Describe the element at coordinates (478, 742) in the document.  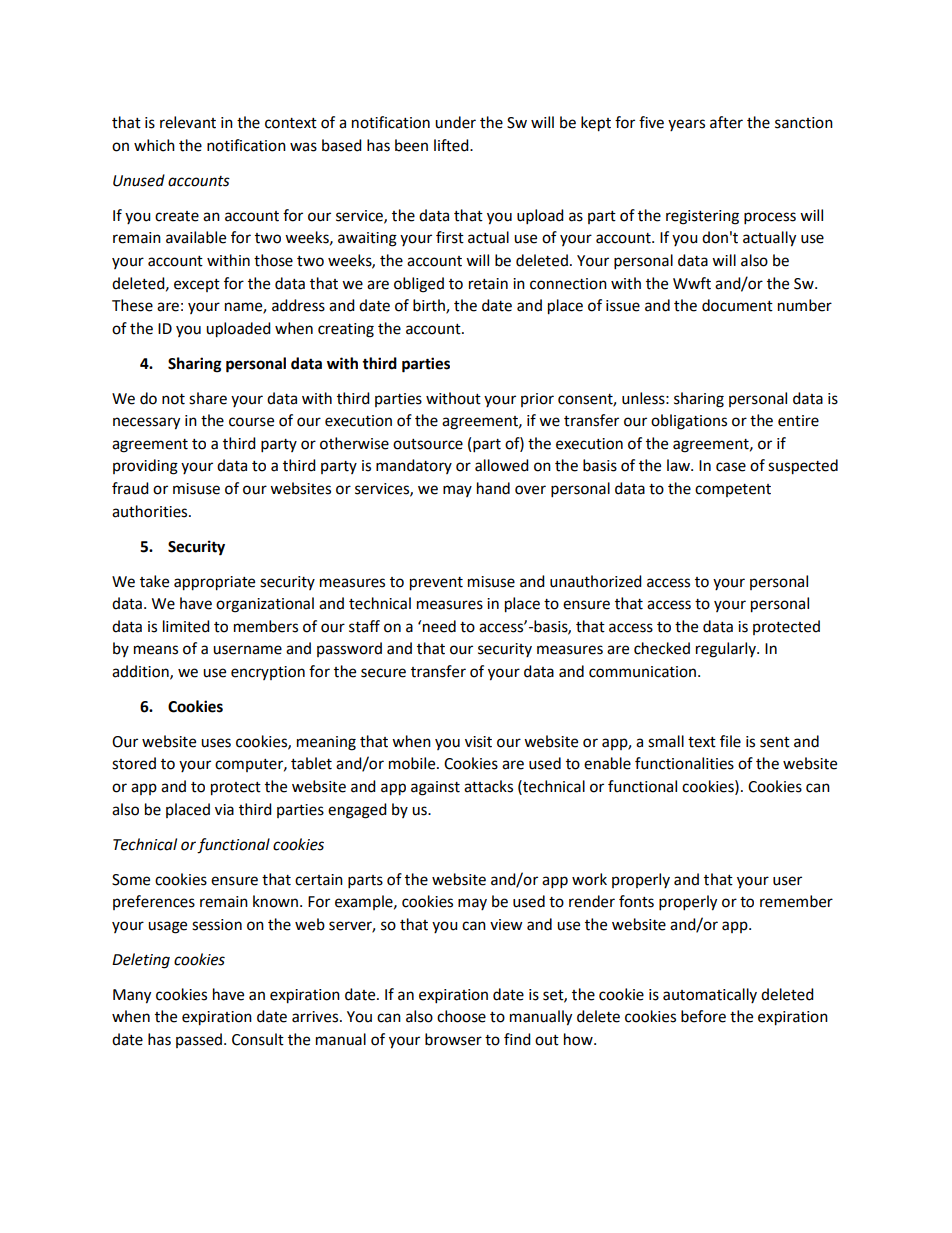
I see `visit` at that location.
